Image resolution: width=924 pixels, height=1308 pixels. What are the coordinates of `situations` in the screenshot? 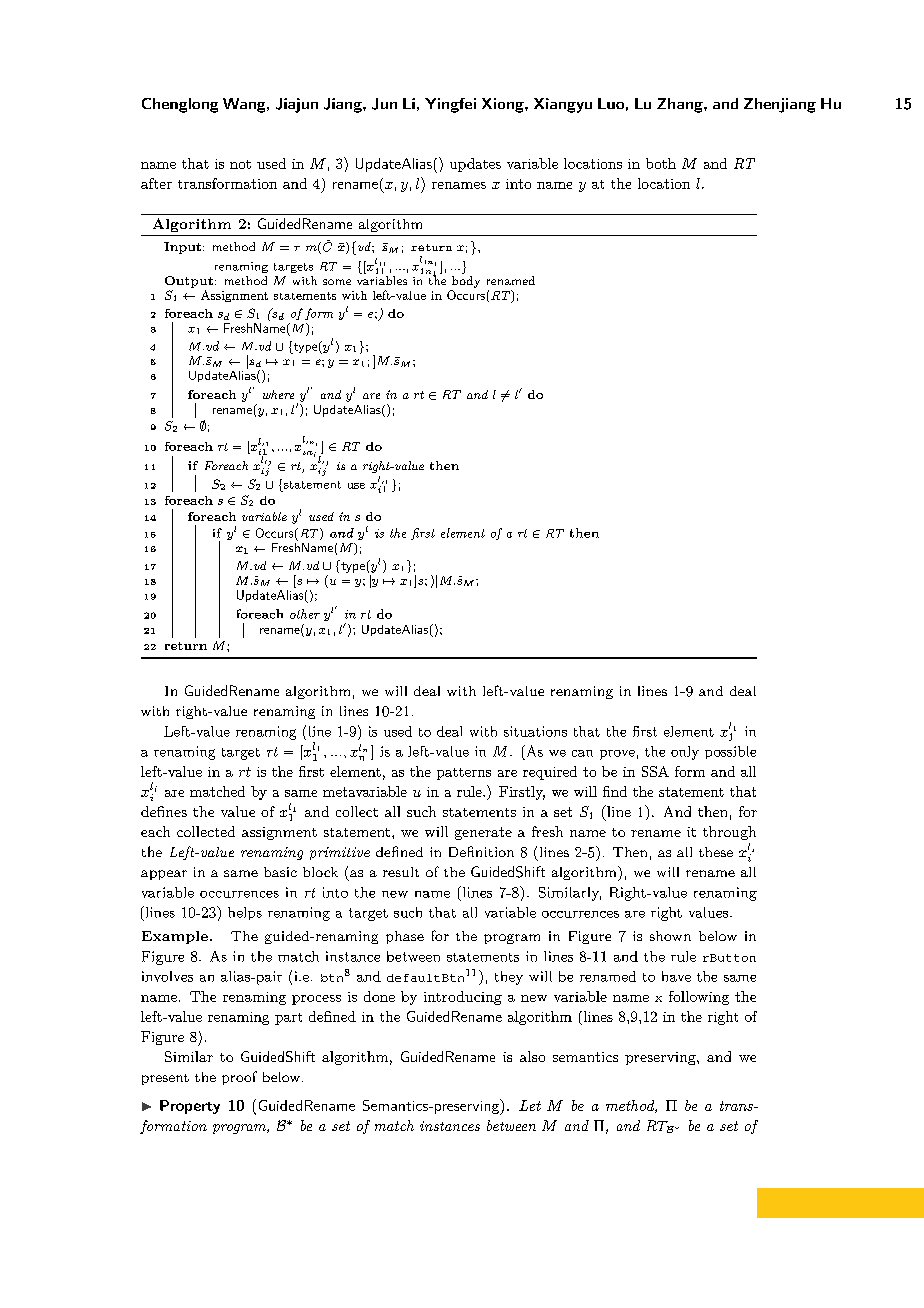 It's located at (535, 731).
